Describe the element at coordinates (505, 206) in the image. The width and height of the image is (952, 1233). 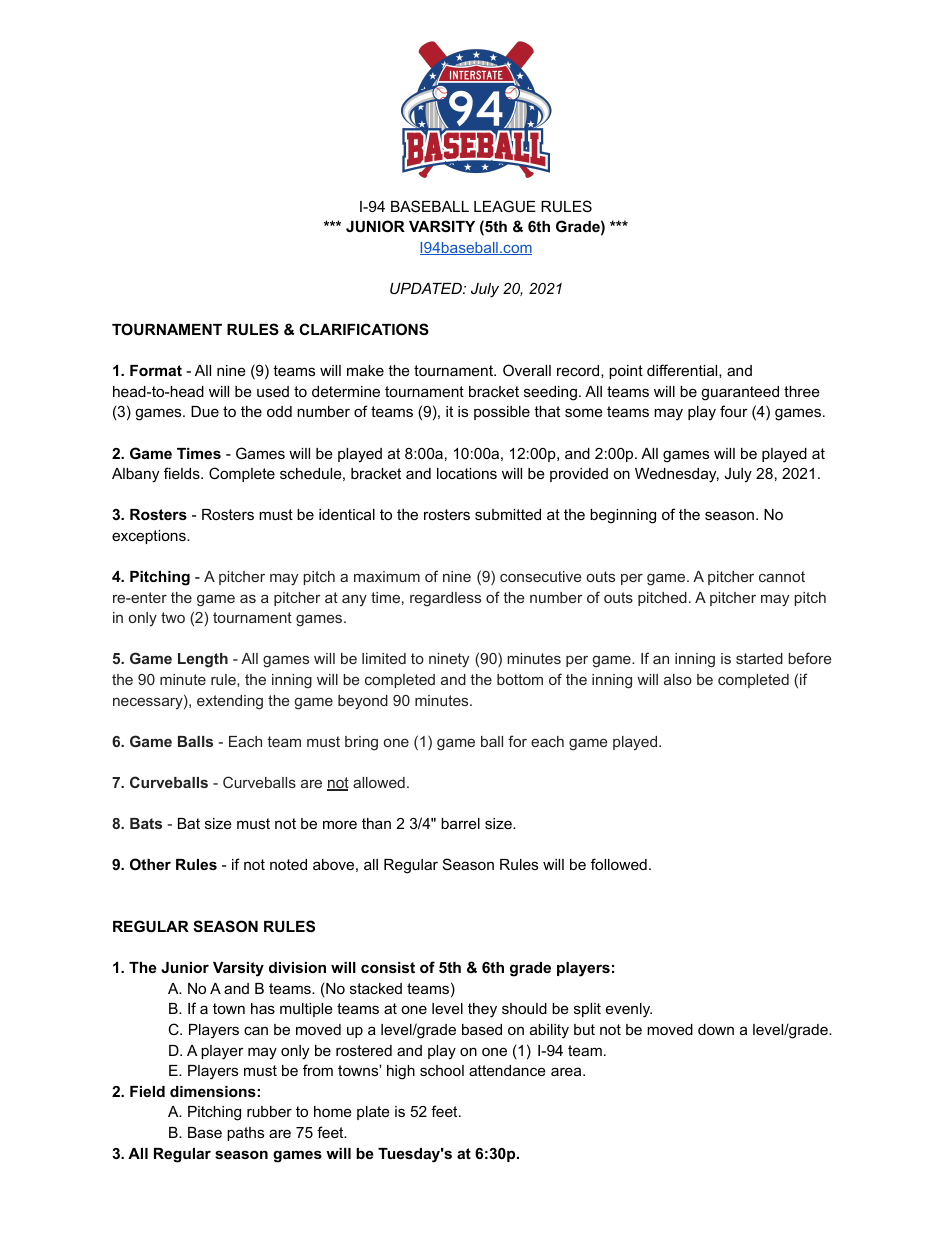
I see `LEAGUE` at that location.
